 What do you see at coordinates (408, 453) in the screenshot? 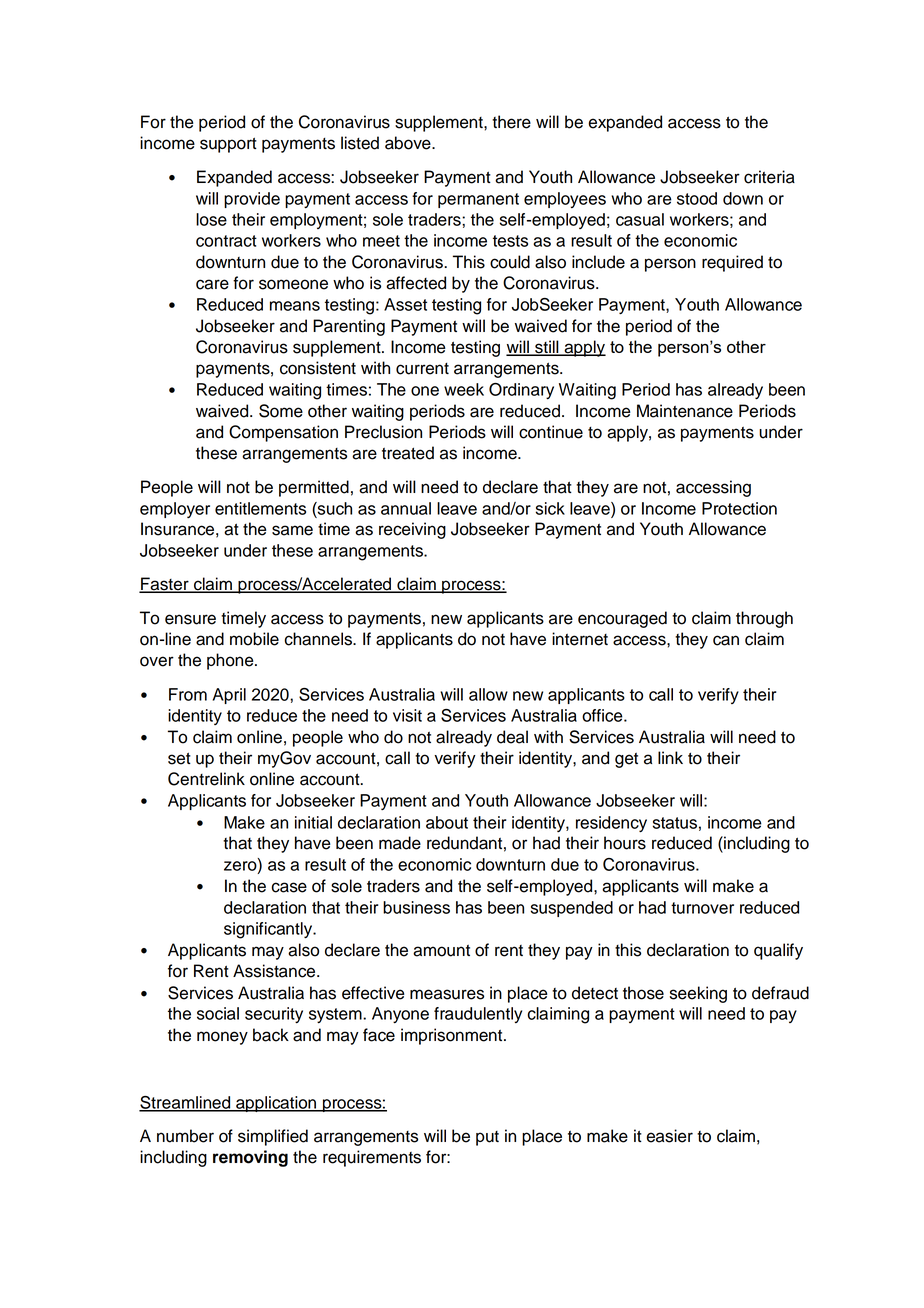
I see `treated` at bounding box center [408, 453].
